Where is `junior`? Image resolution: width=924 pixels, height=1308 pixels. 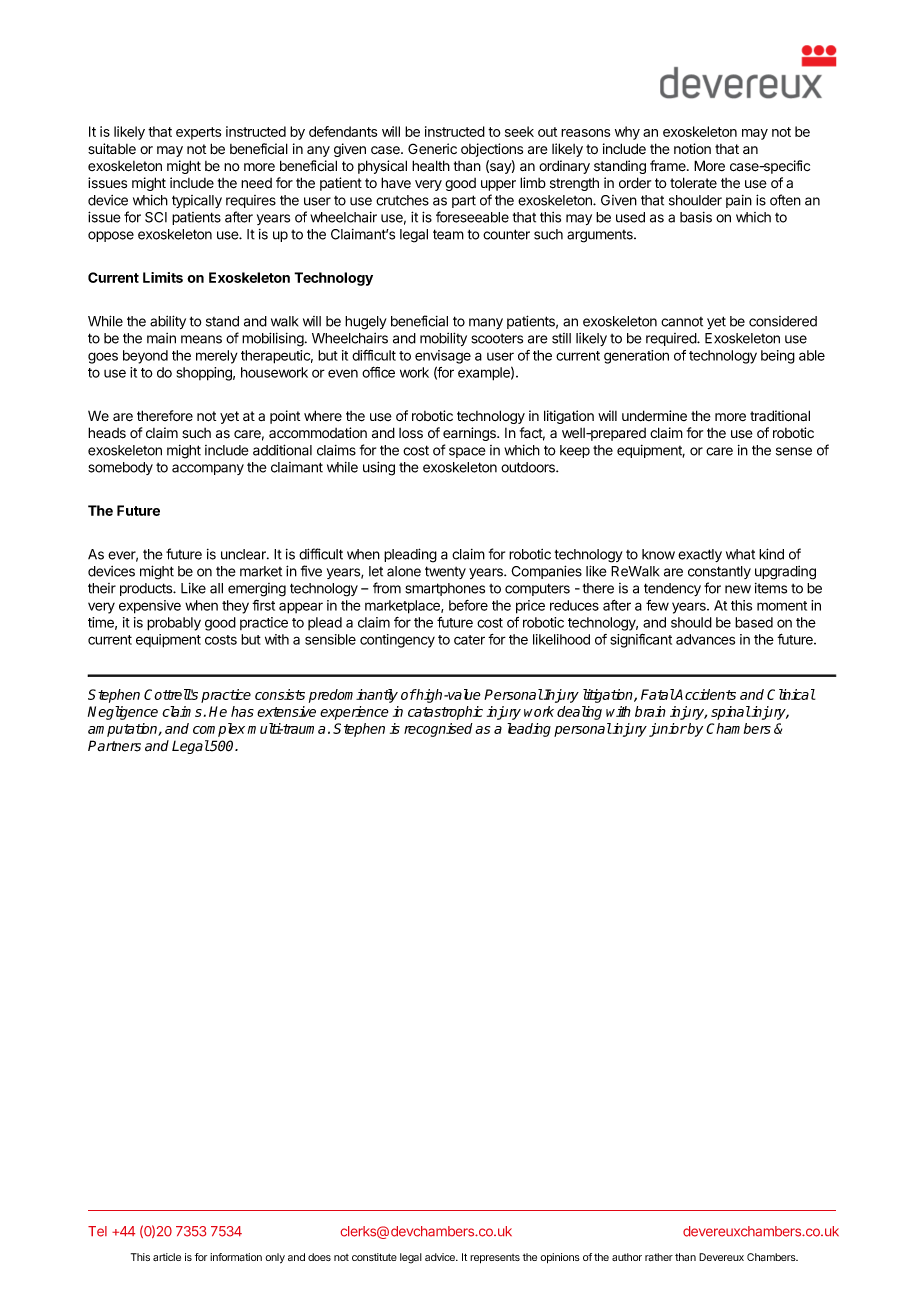
junior is located at coordinates (668, 730).
